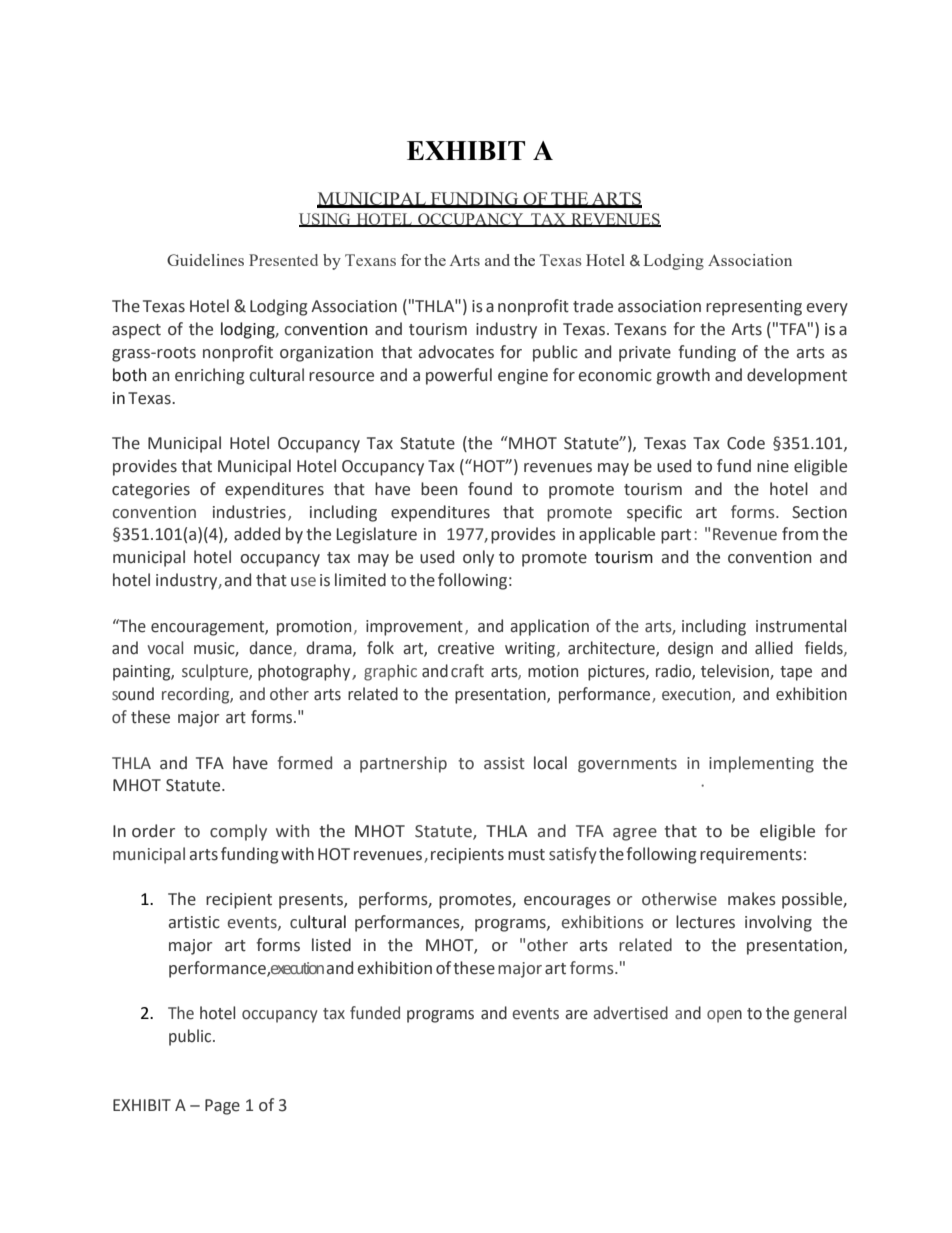  I want to click on representing, so click(754, 308).
